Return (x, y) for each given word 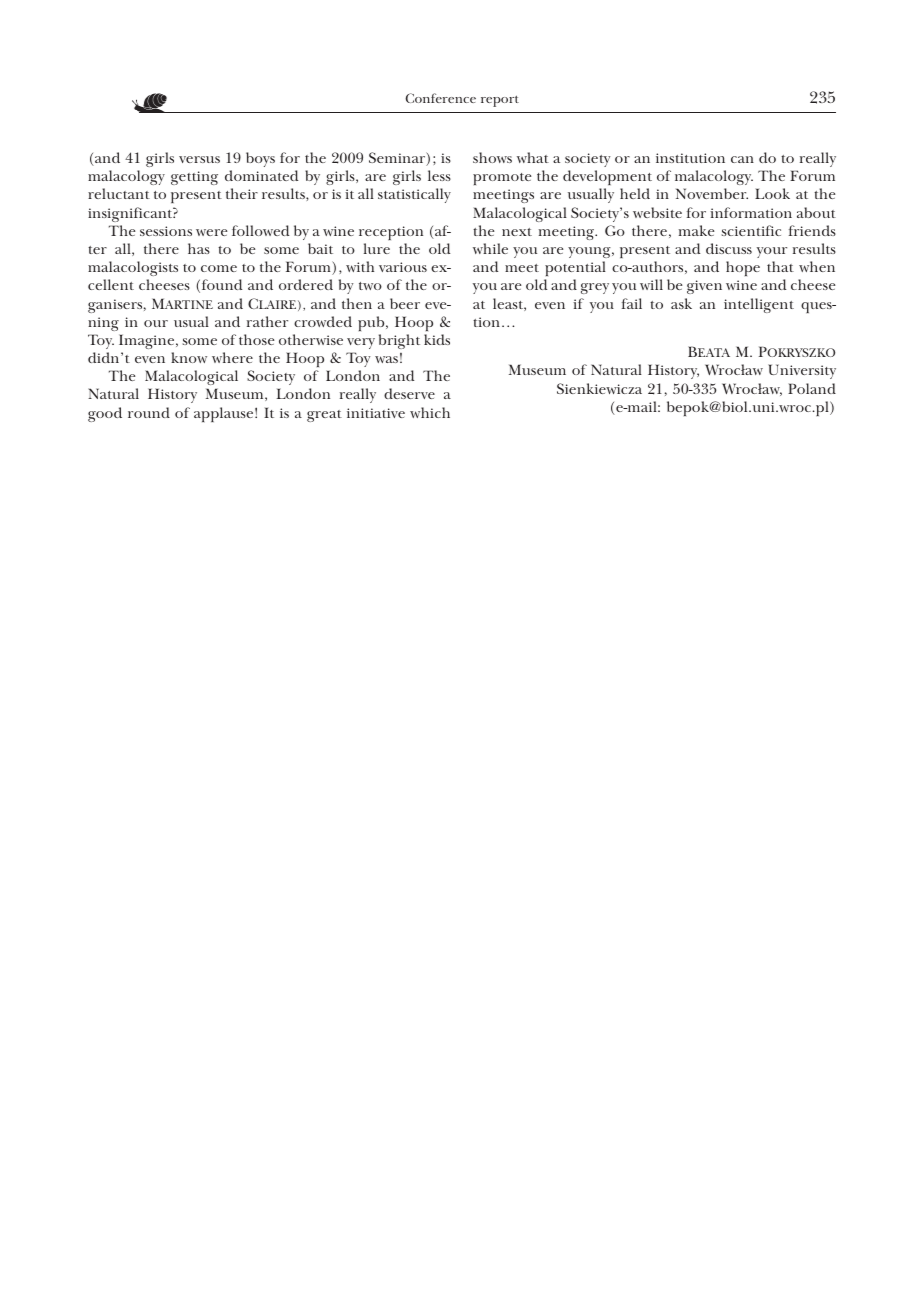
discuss (729, 248)
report (500, 101)
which (430, 412)
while (490, 248)
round (149, 412)
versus (199, 159)
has (199, 248)
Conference (440, 98)
